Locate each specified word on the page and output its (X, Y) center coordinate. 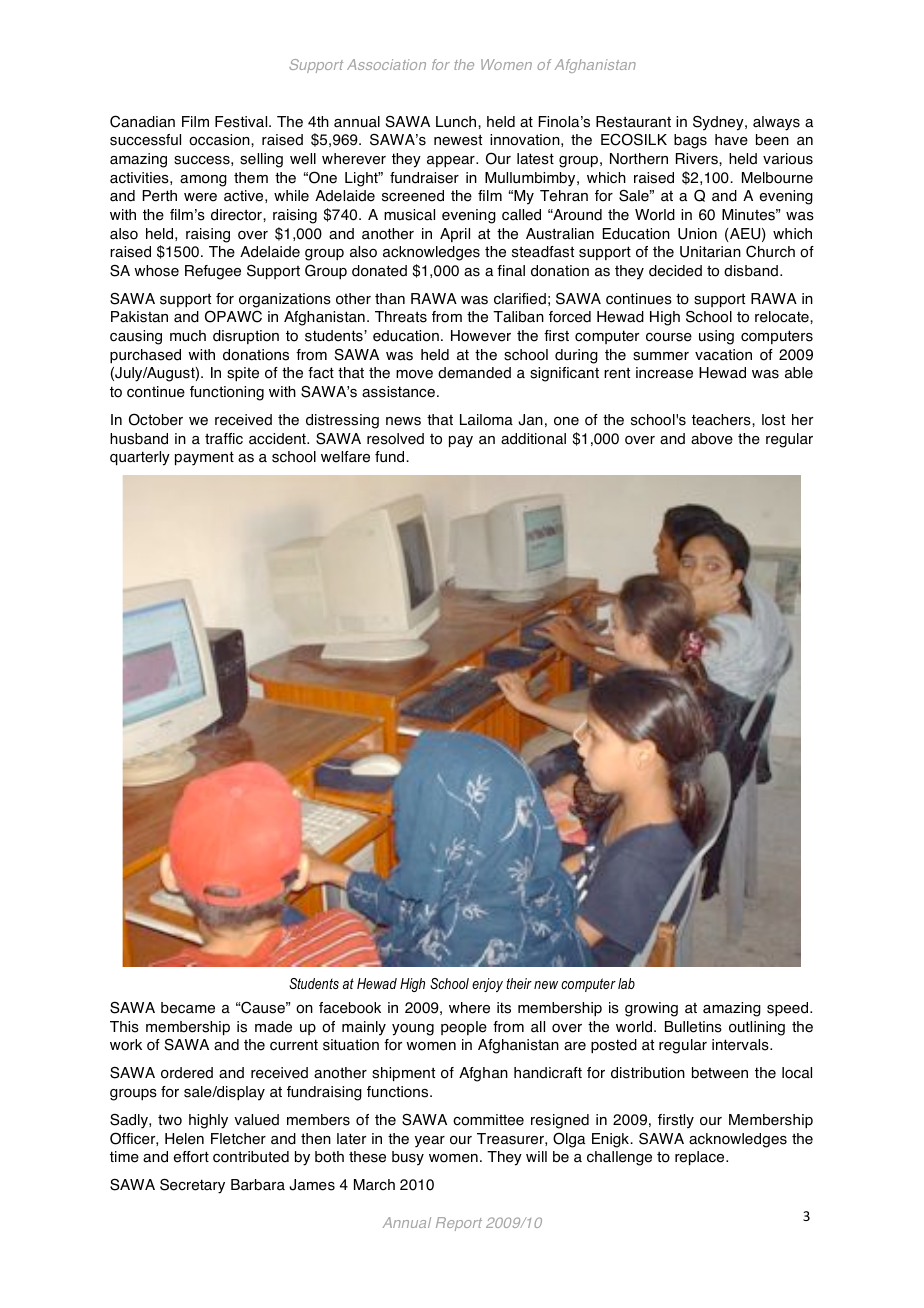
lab (626, 983)
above (712, 439)
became (188, 1008)
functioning (227, 393)
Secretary (192, 1186)
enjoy (487, 985)
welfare (345, 457)
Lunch (457, 122)
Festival (242, 122)
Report (459, 1224)
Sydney (719, 123)
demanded (474, 373)
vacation (723, 355)
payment (204, 458)
